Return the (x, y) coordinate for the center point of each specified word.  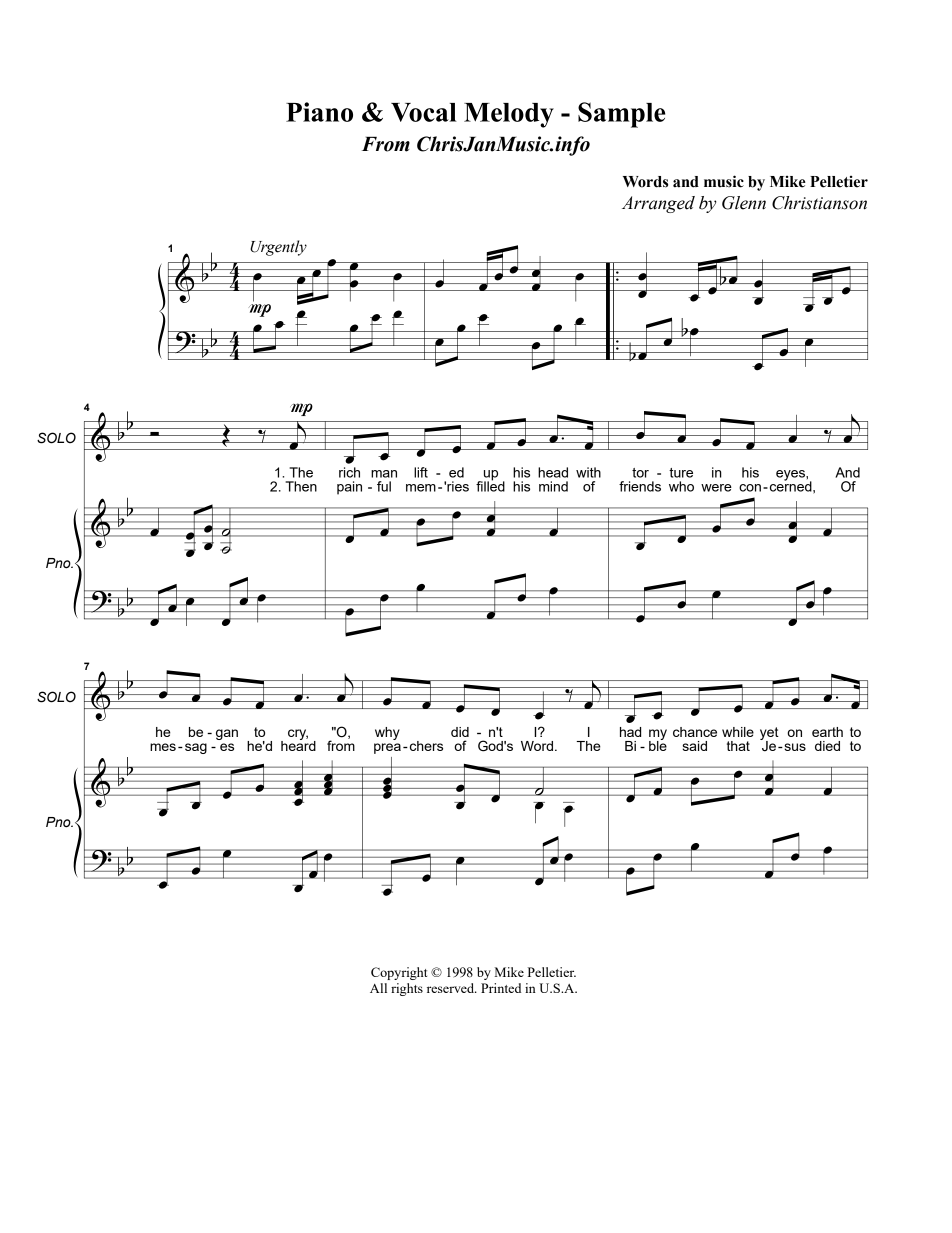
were (716, 488)
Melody (509, 115)
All (378, 988)
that (738, 746)
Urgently (278, 248)
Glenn (744, 203)
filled (490, 485)
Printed (501, 988)
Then (301, 486)
